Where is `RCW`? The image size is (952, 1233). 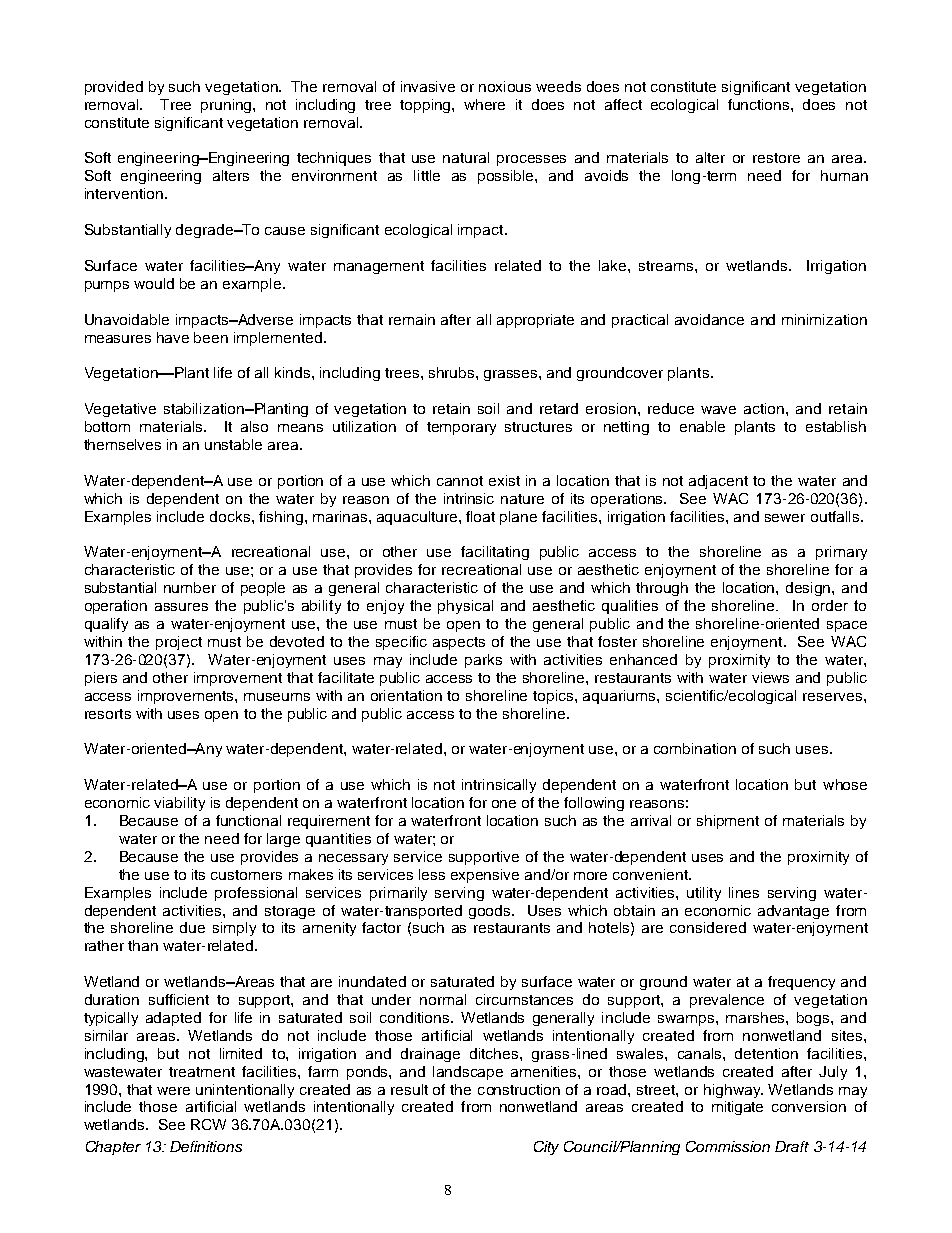
RCW is located at coordinates (208, 1124).
